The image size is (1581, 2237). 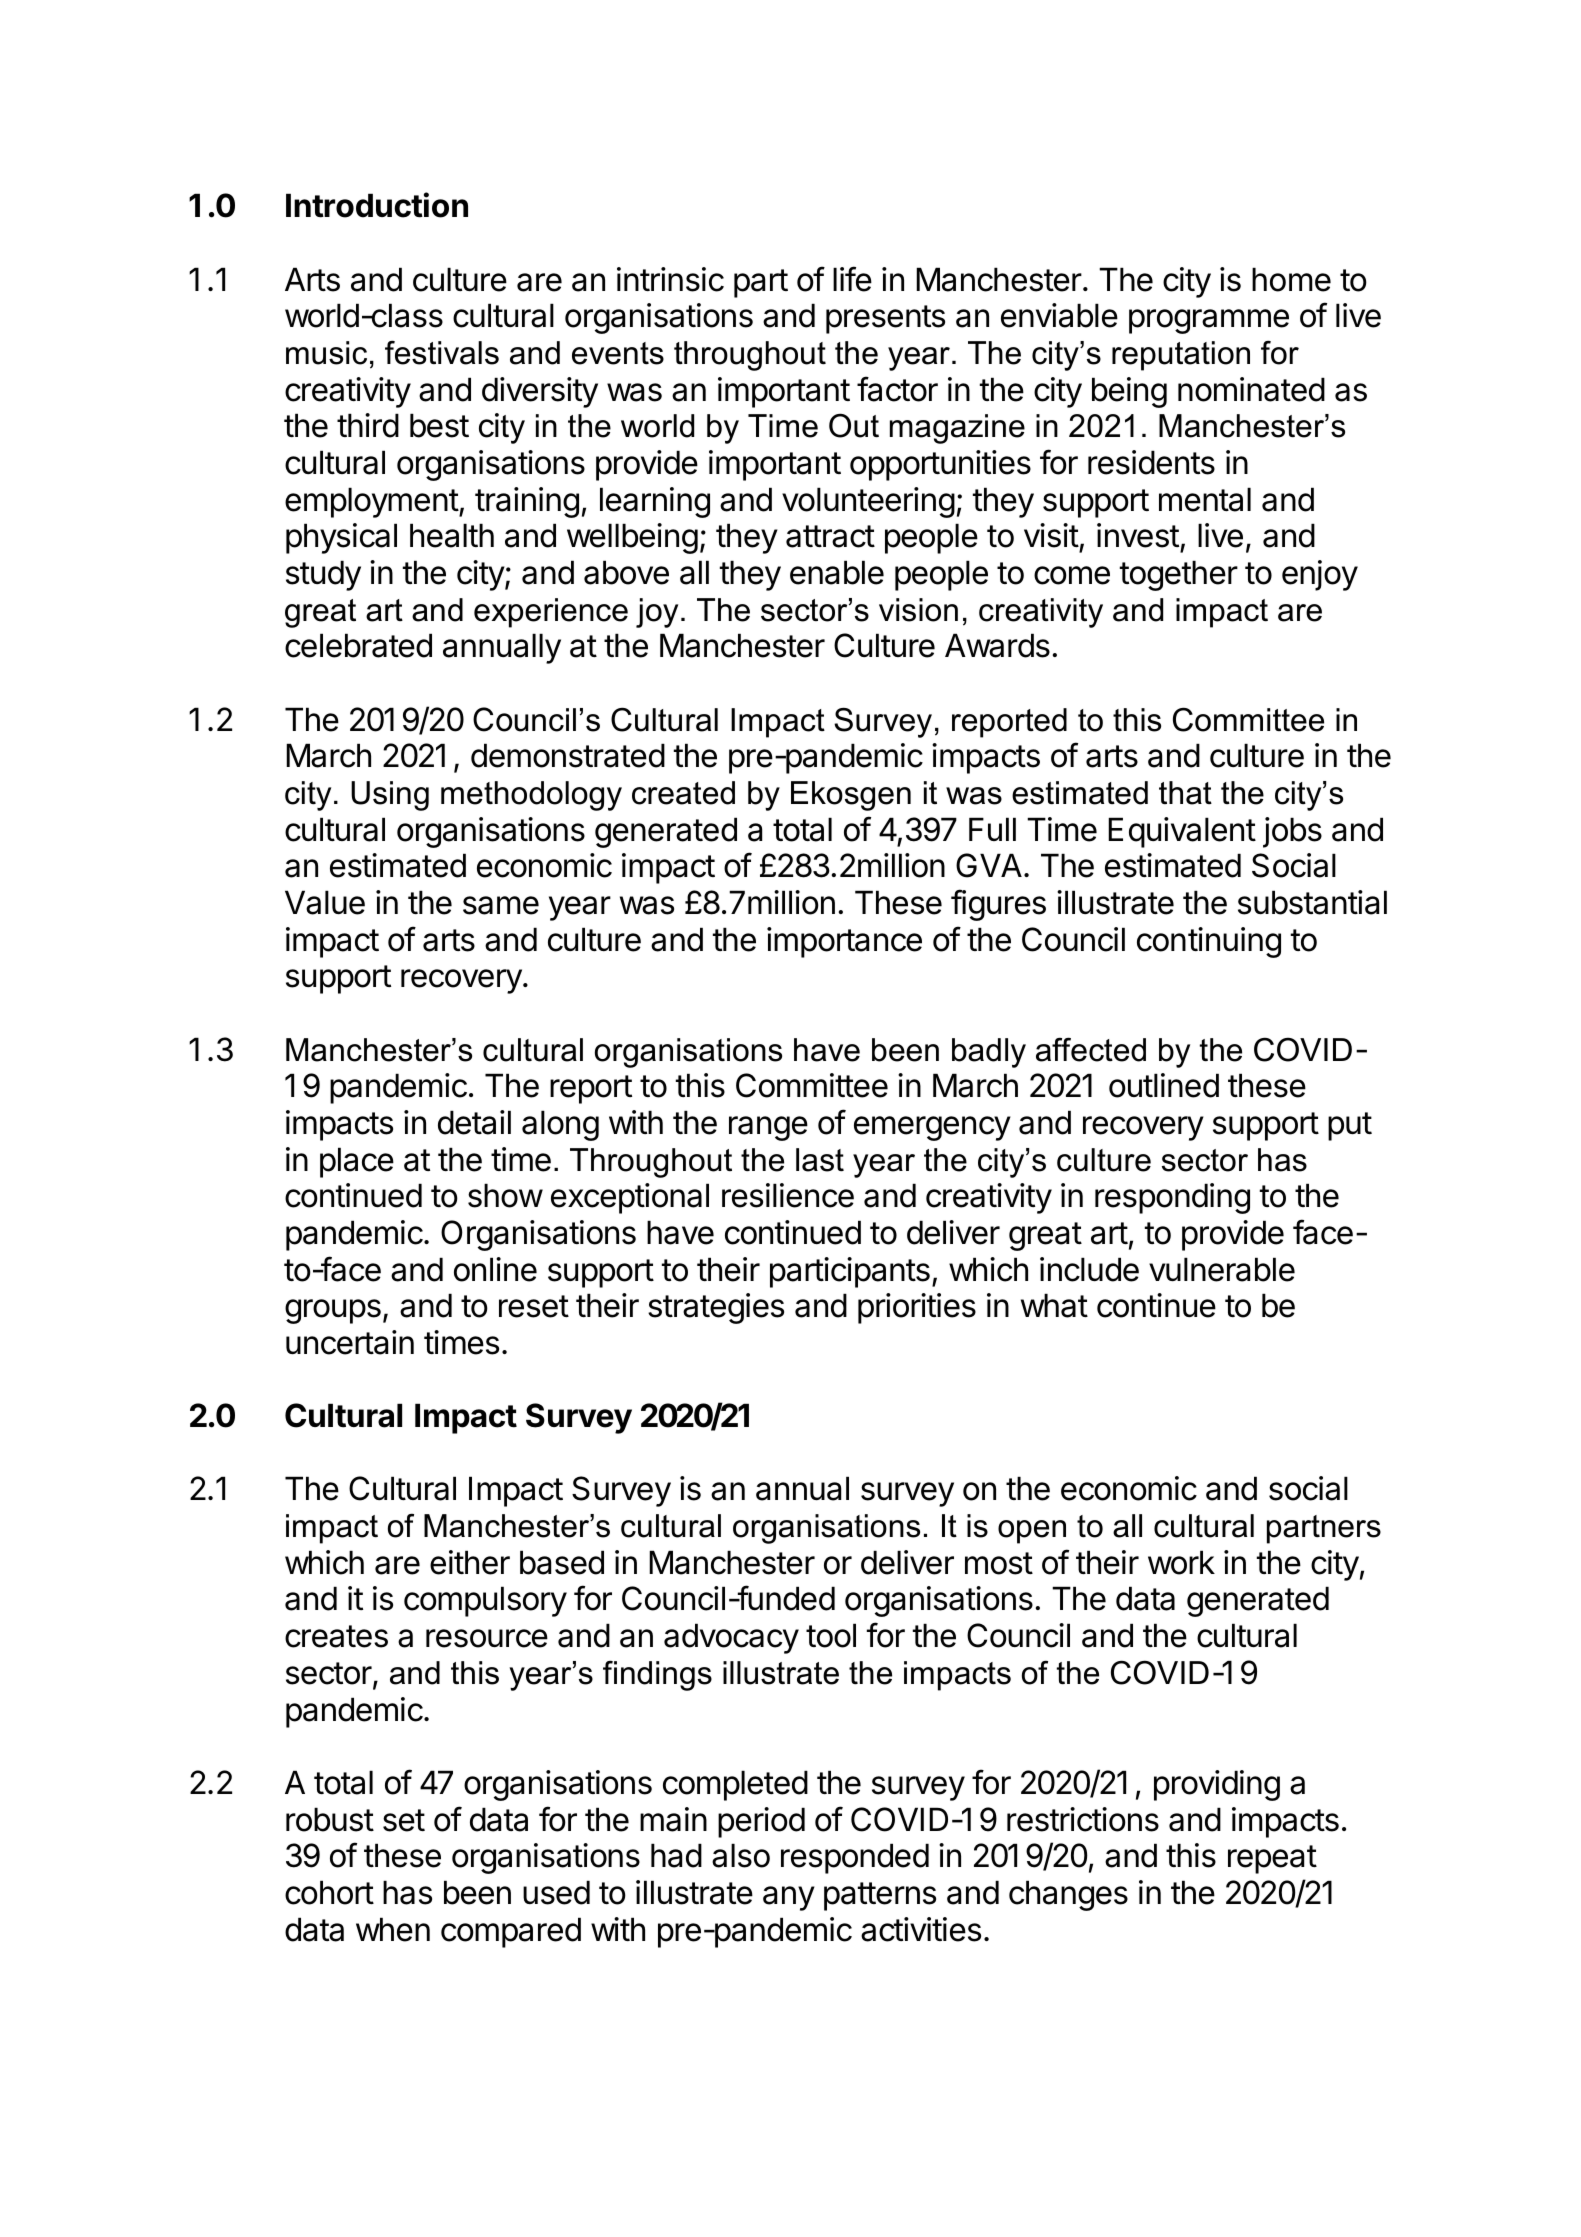 What do you see at coordinates (1164, 1085) in the screenshot?
I see `outlined` at bounding box center [1164, 1085].
